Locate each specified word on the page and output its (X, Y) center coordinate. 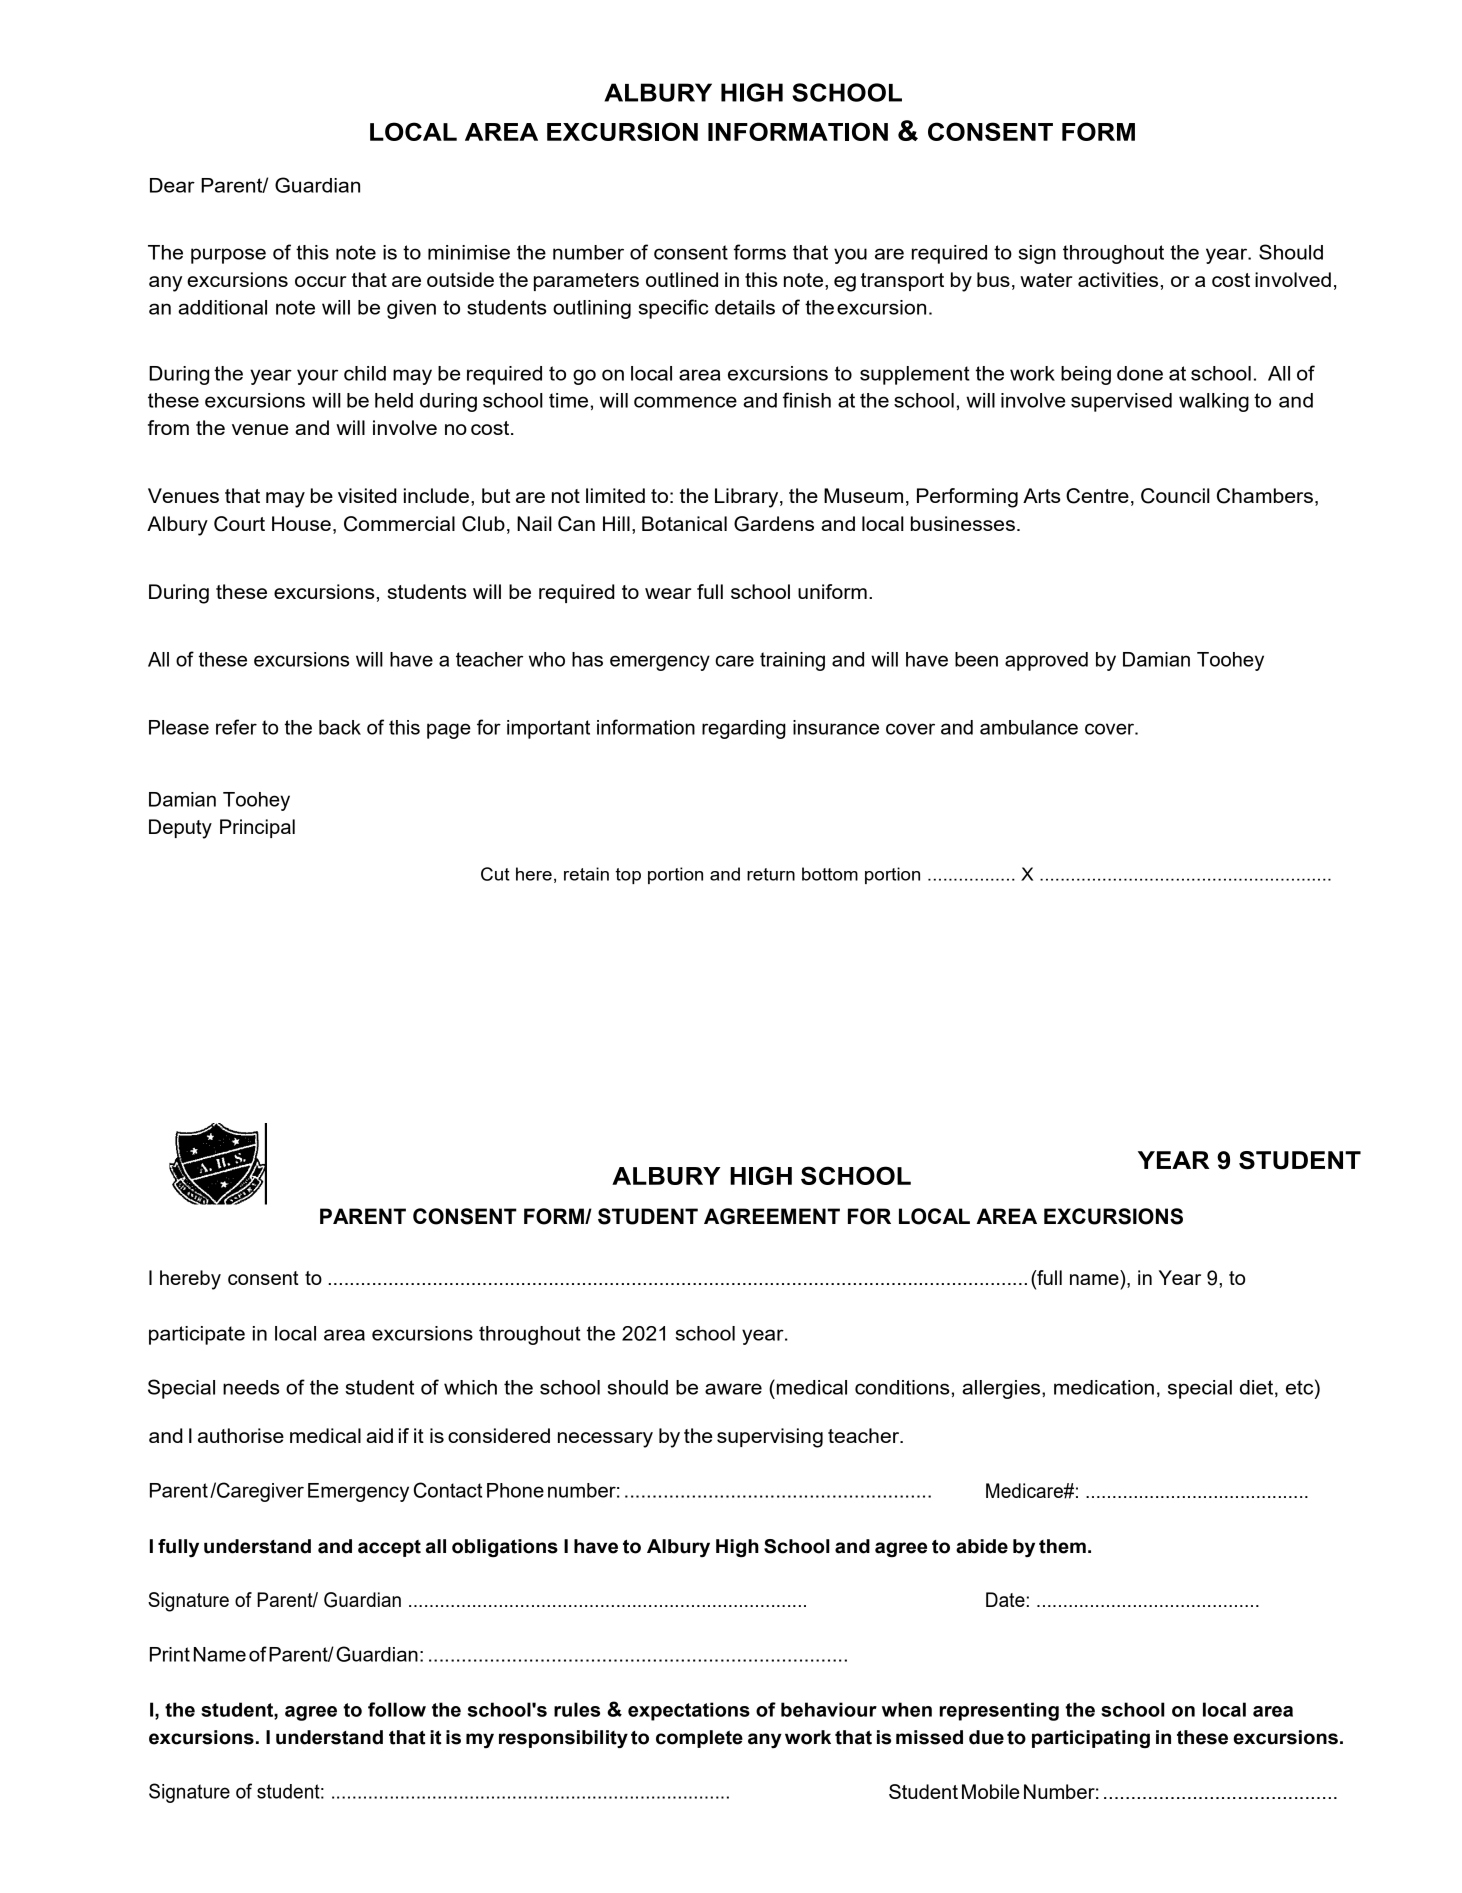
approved (1046, 661)
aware (733, 1389)
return (771, 874)
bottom (830, 874)
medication (1104, 1387)
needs (251, 1387)
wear (668, 593)
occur (320, 281)
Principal (257, 828)
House (301, 523)
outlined (682, 279)
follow (397, 1709)
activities (1118, 279)
